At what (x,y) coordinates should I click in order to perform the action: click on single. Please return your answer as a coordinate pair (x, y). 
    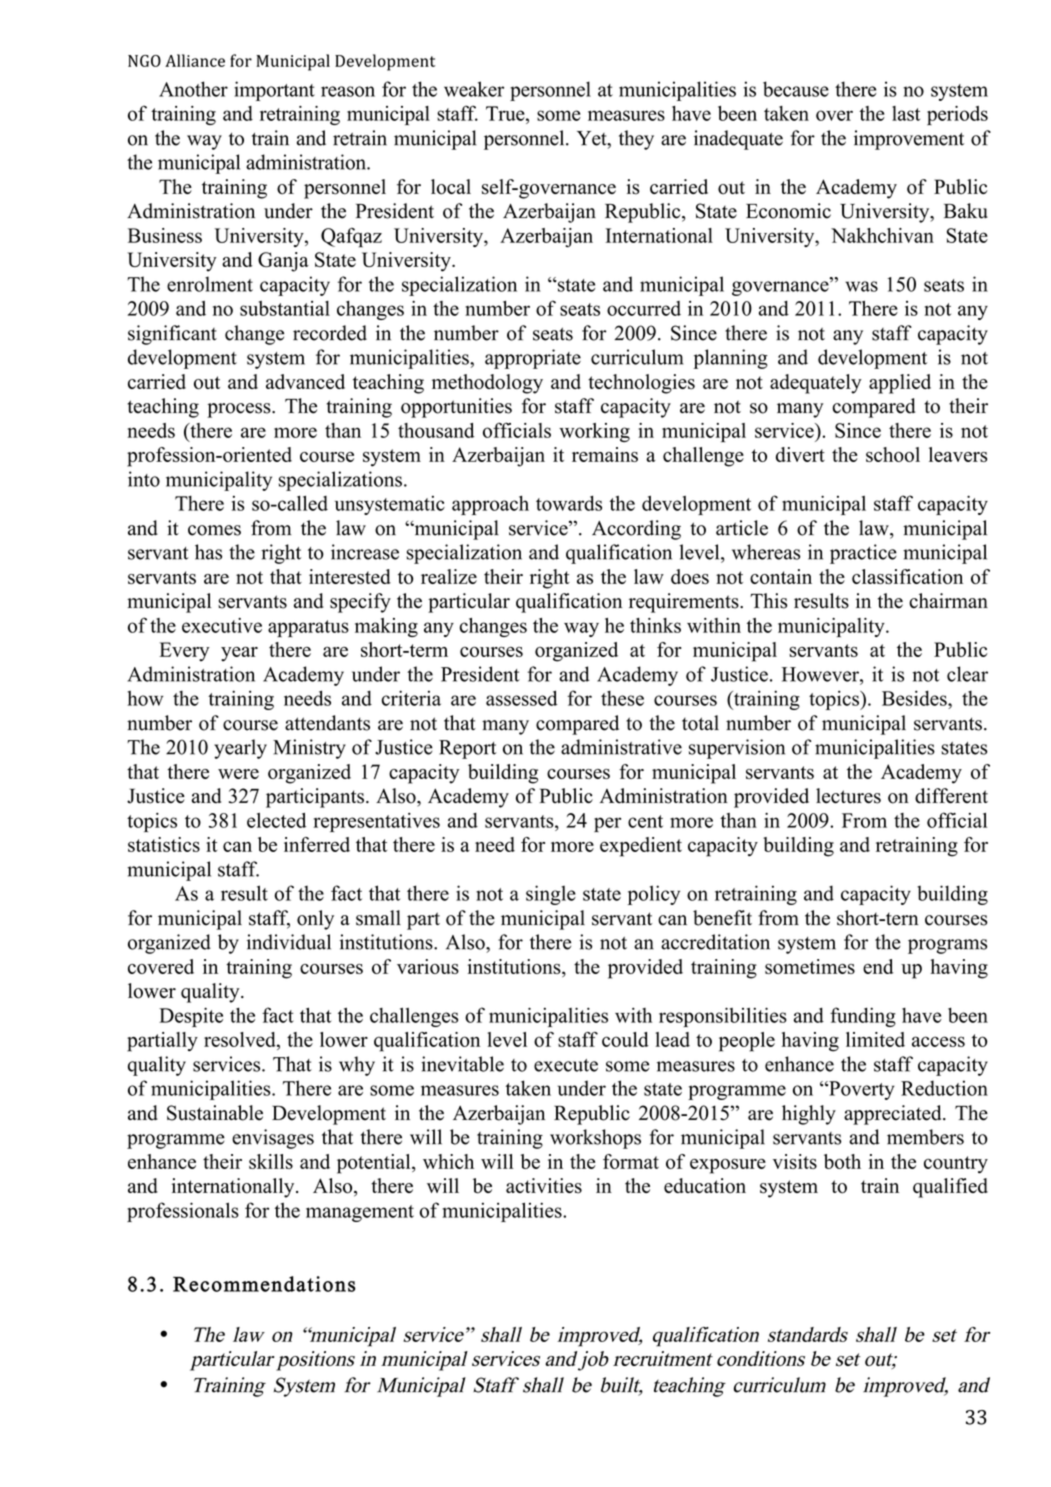
    Looking at the image, I should click on (551, 895).
